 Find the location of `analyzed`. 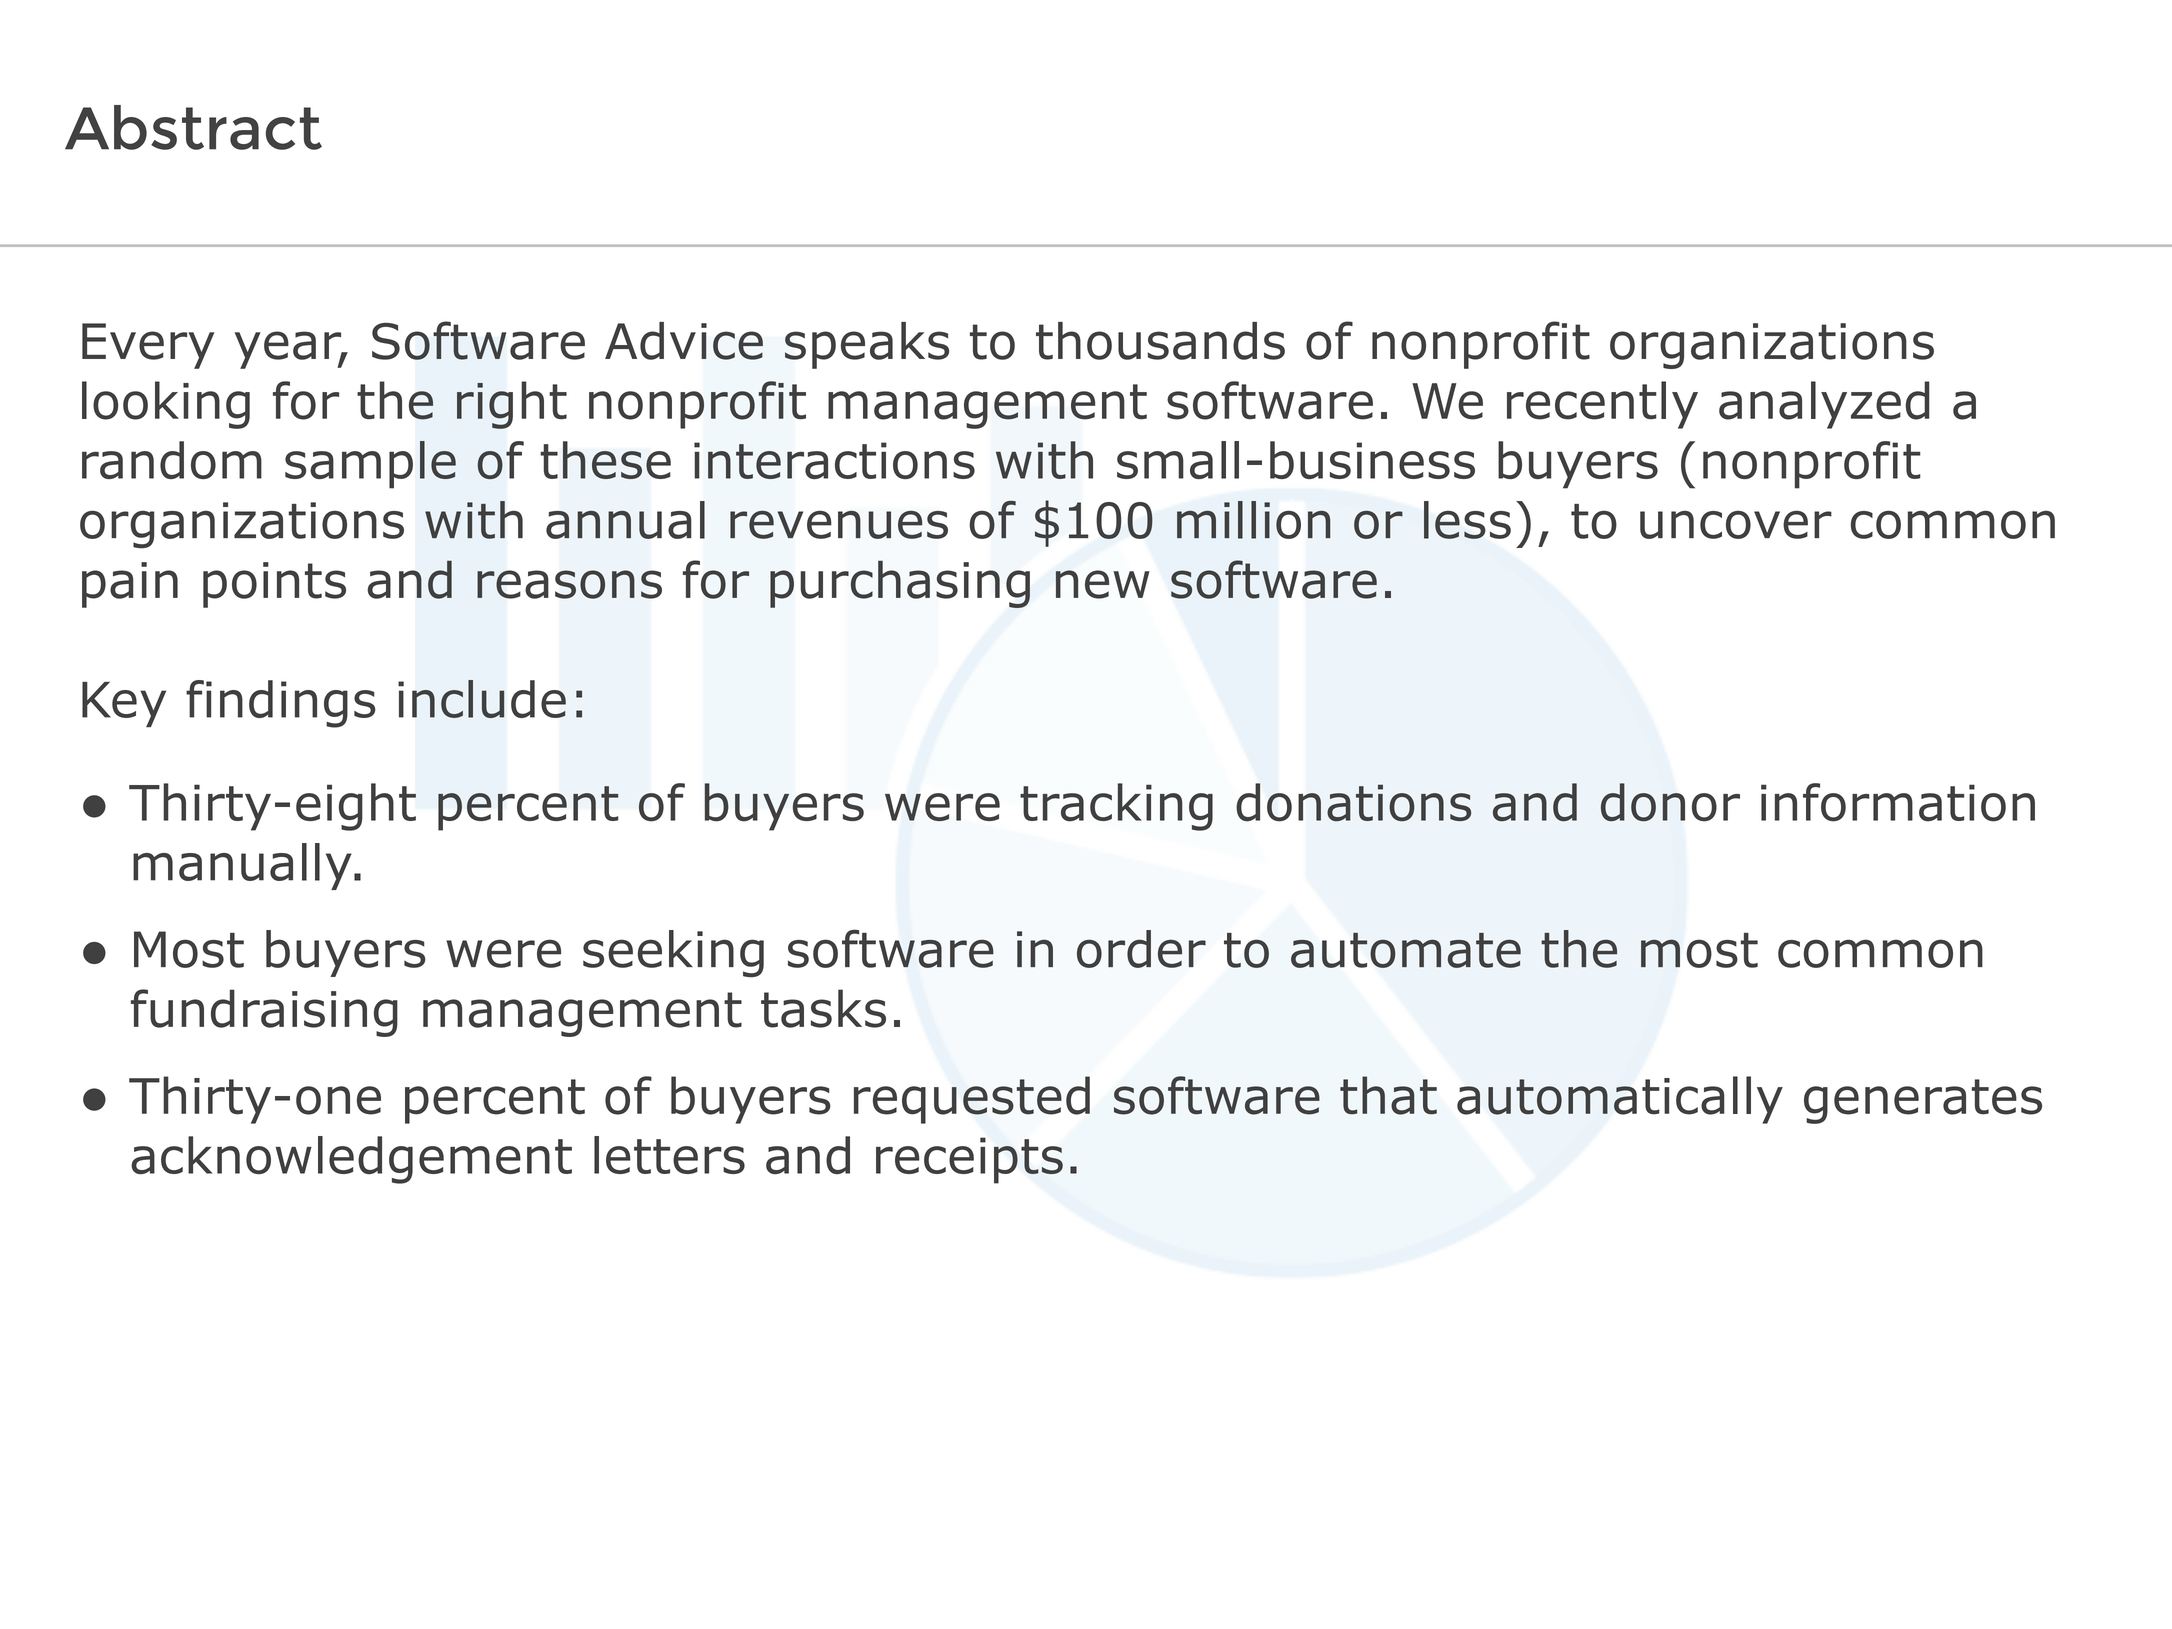

analyzed is located at coordinates (1824, 405).
